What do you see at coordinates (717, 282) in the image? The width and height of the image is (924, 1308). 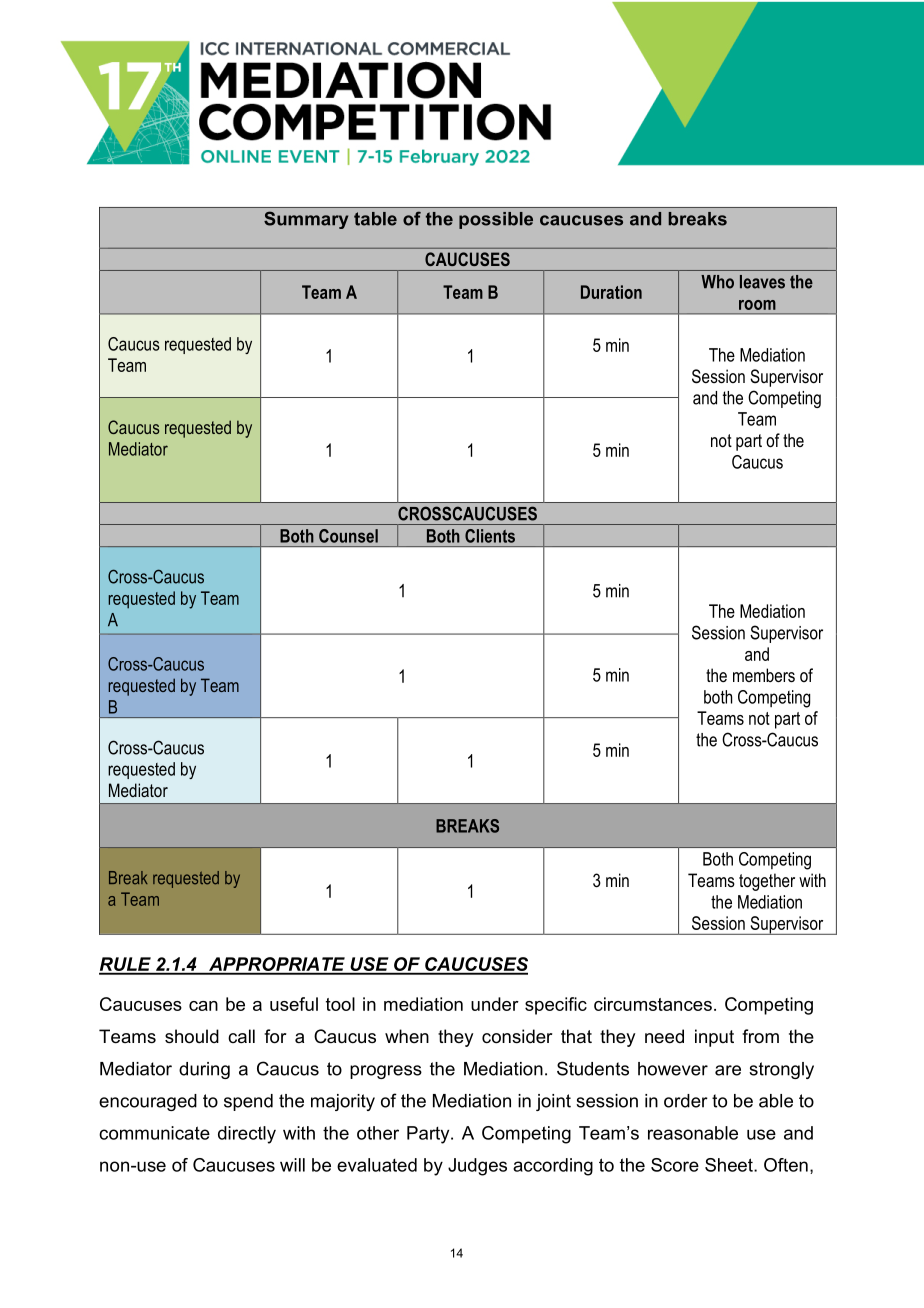 I see `Who` at bounding box center [717, 282].
